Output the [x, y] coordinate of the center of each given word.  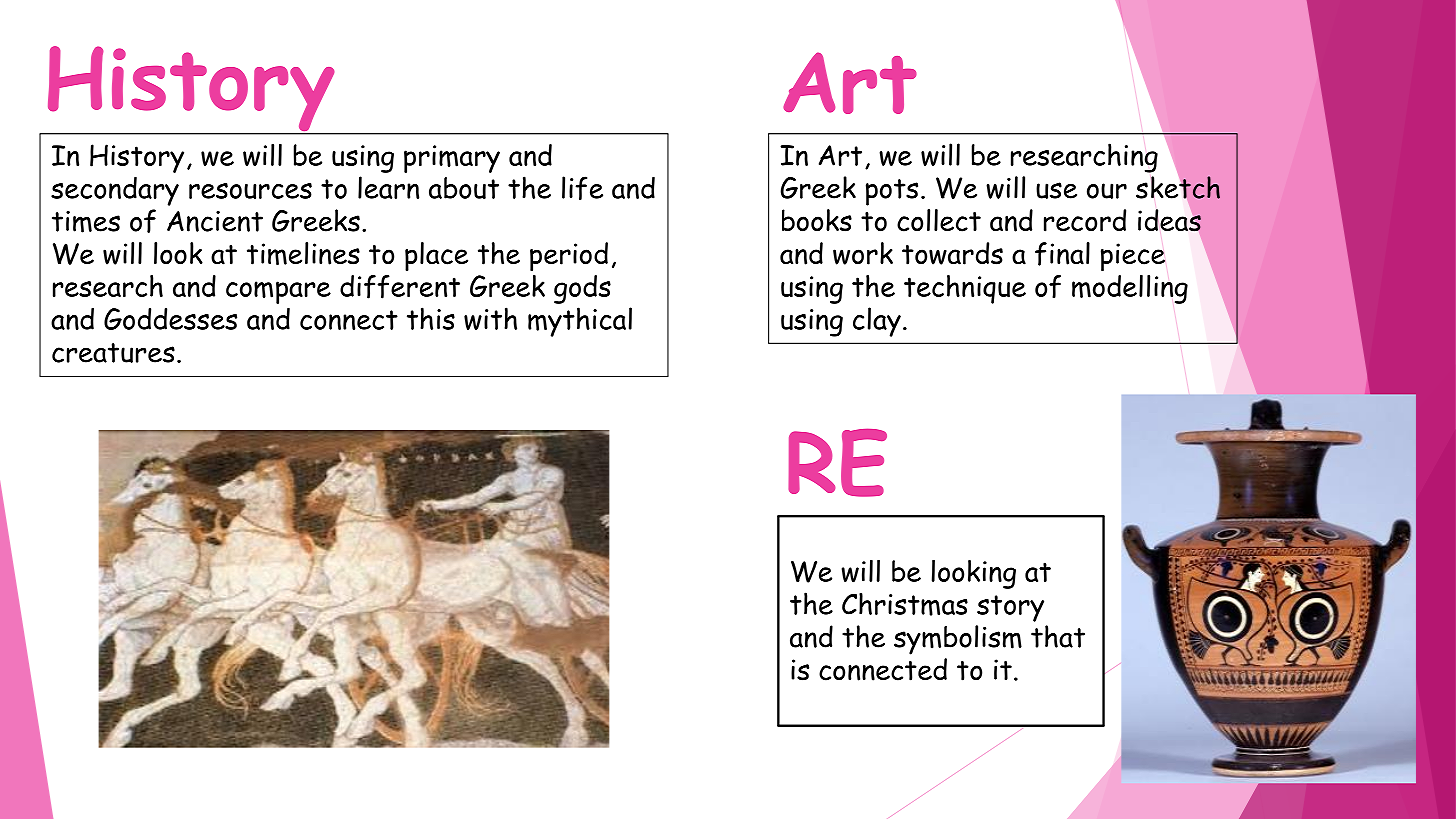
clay [877, 322]
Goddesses [170, 319]
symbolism [958, 640]
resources [250, 191]
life [582, 188]
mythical [580, 322]
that [1058, 636]
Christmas [905, 604]
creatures [113, 353]
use [1056, 190]
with [490, 318]
